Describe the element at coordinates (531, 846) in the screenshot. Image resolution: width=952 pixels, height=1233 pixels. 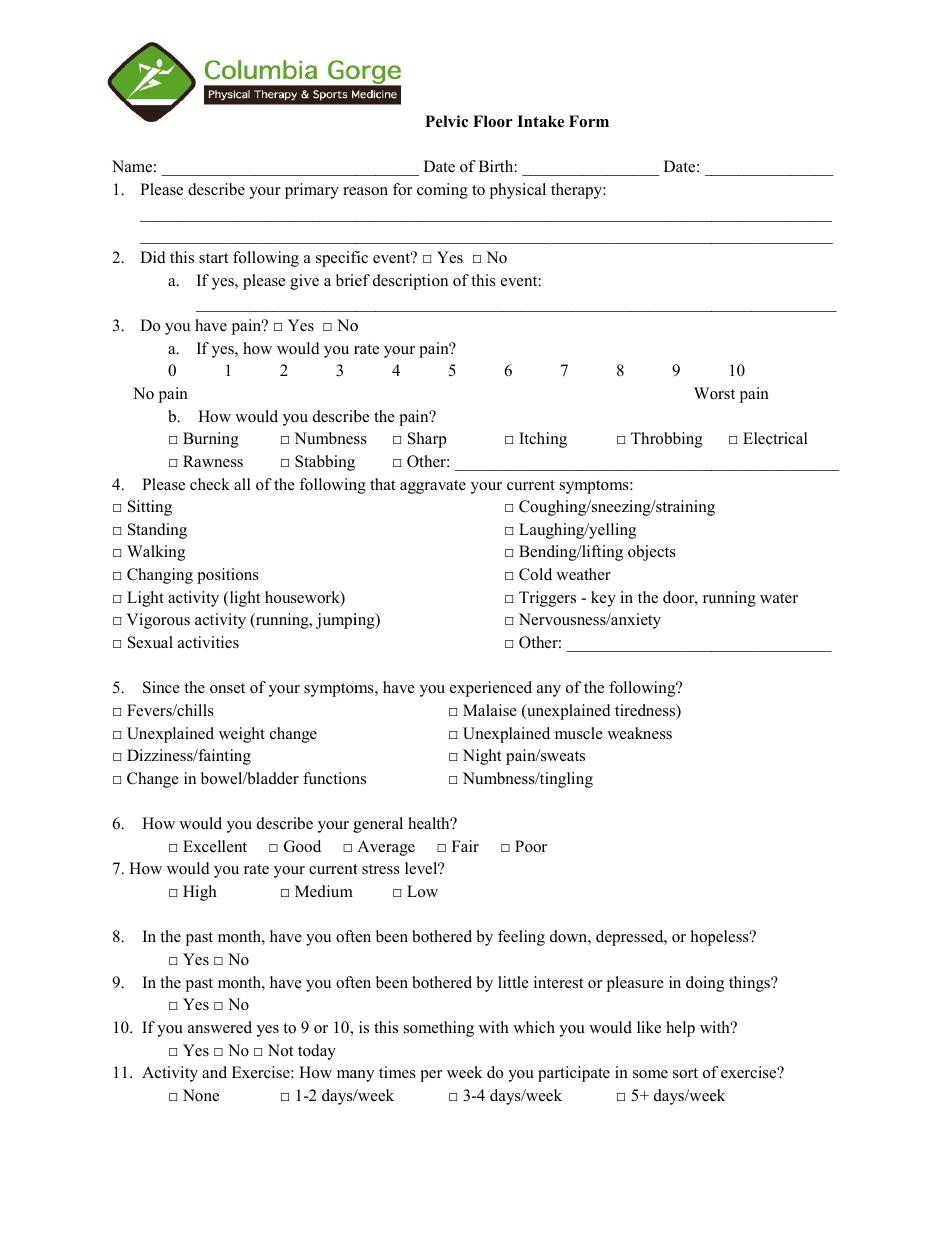
I see `Poor` at that location.
